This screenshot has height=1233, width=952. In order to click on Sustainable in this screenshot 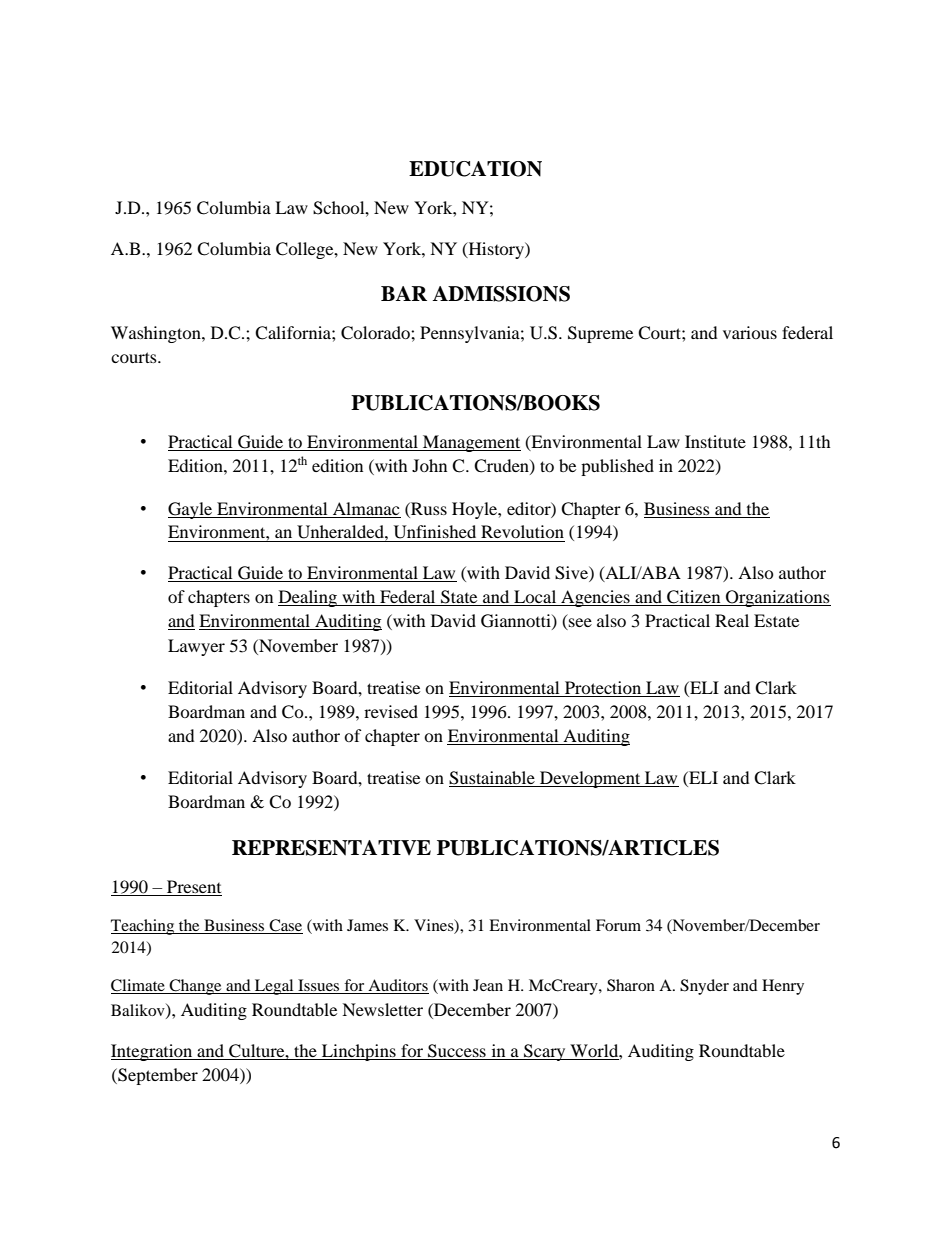, I will do `click(493, 779)`.
